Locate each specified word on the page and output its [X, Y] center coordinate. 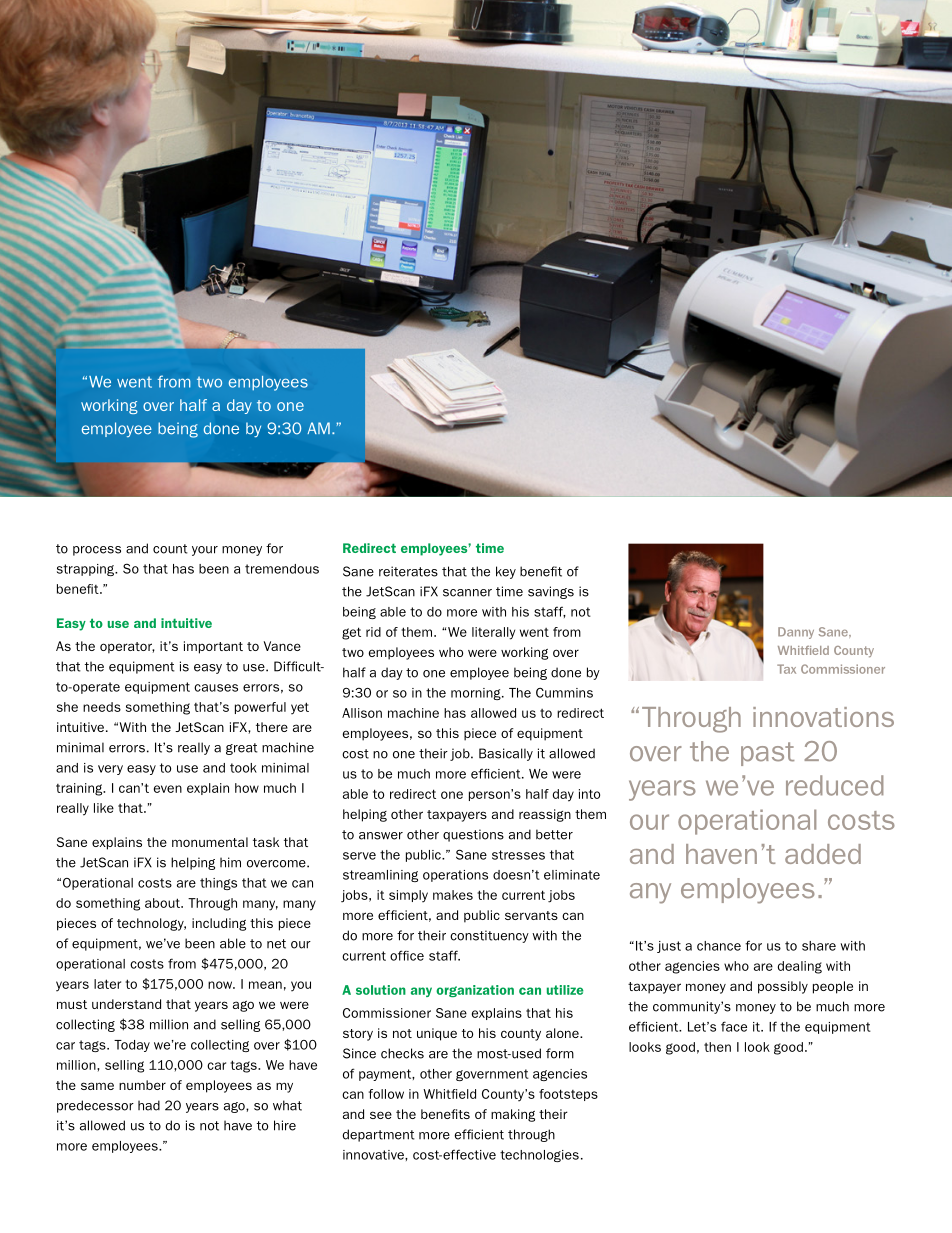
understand [126, 1004]
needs [102, 707]
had [149, 1105]
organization [475, 991]
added [823, 854]
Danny [796, 633]
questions [473, 835]
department [379, 1135]
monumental [210, 842]
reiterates [408, 571]
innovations [823, 717]
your [205, 551]
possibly [783, 987]
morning [477, 694]
